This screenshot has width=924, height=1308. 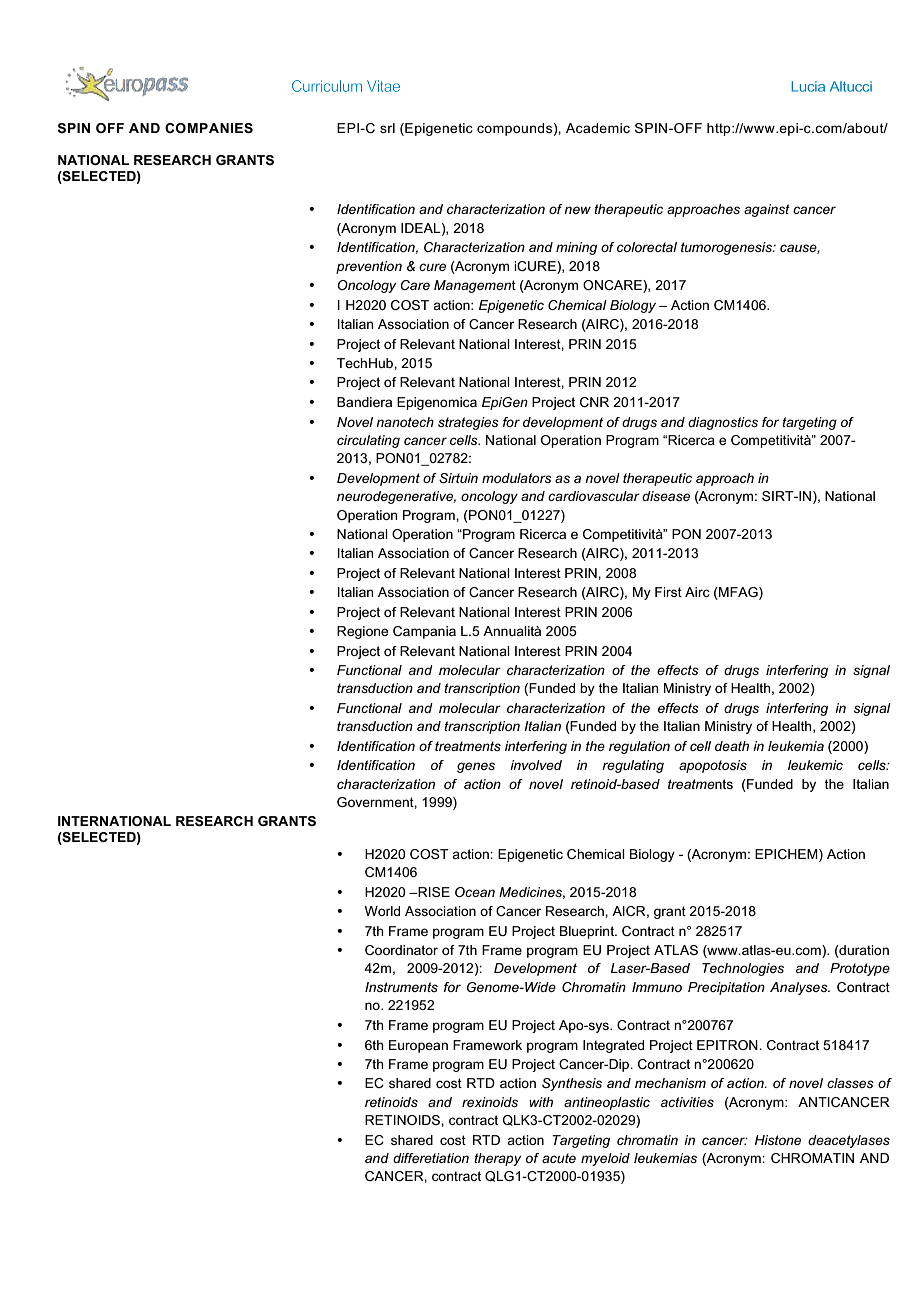 I want to click on European, so click(x=418, y=1046).
